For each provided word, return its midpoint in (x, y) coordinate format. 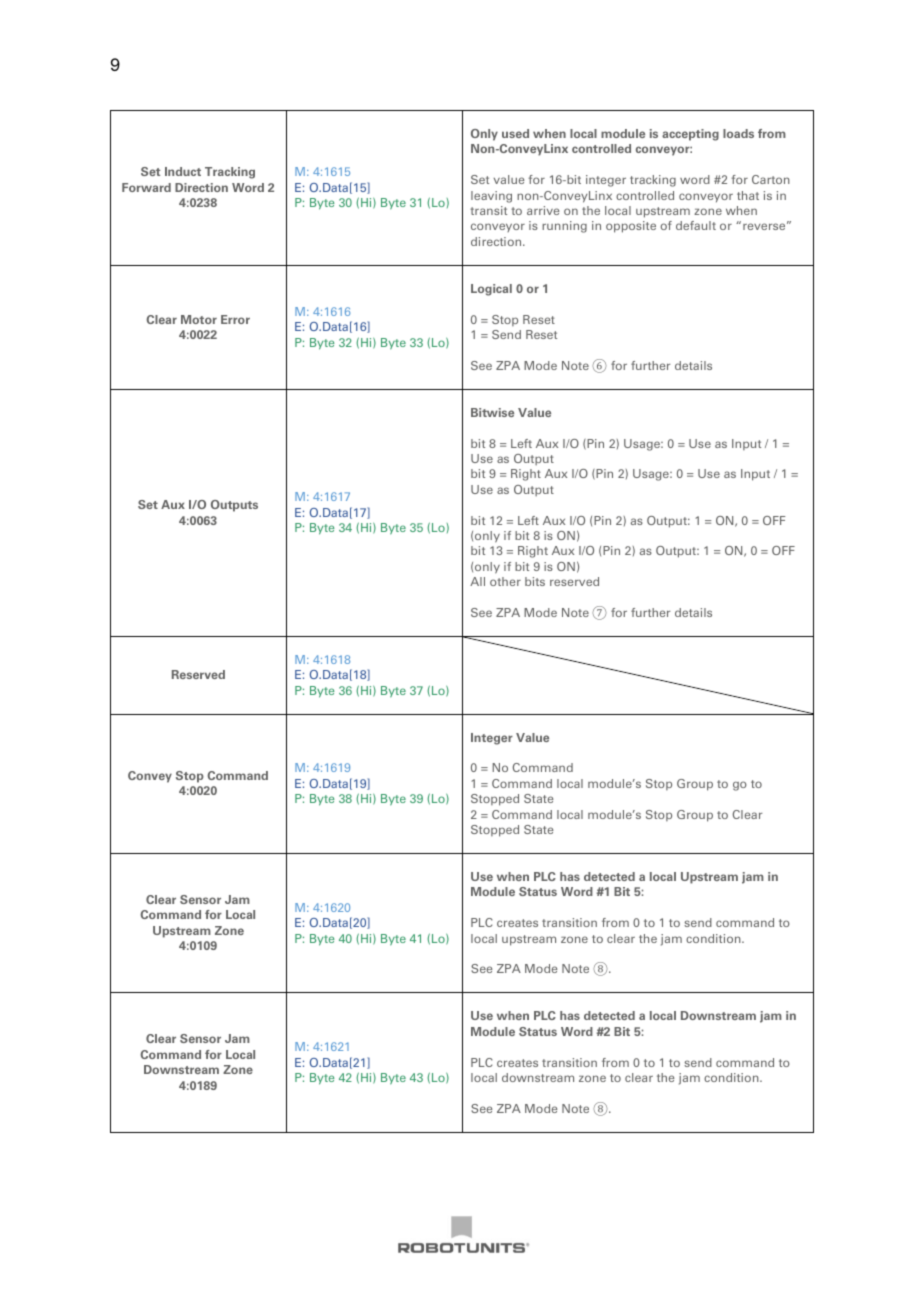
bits (535, 581)
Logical (491, 290)
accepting (690, 135)
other (505, 581)
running (564, 227)
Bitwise (492, 412)
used (515, 133)
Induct (183, 171)
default (696, 225)
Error (235, 319)
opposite (631, 227)
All (477, 581)
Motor (199, 319)
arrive (543, 210)
